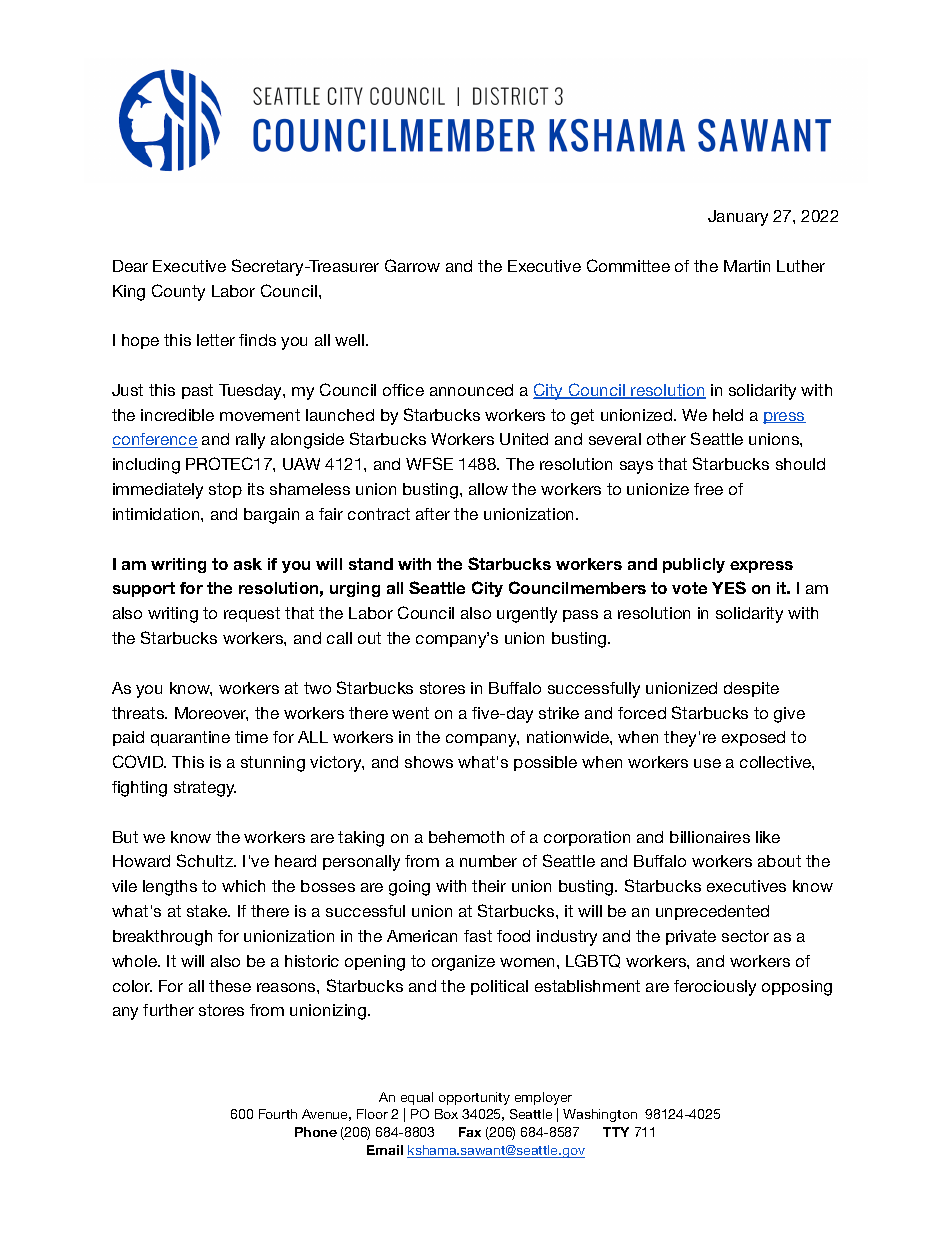 Image resolution: width=952 pixels, height=1233 pixels. I want to click on stake, so click(208, 911).
